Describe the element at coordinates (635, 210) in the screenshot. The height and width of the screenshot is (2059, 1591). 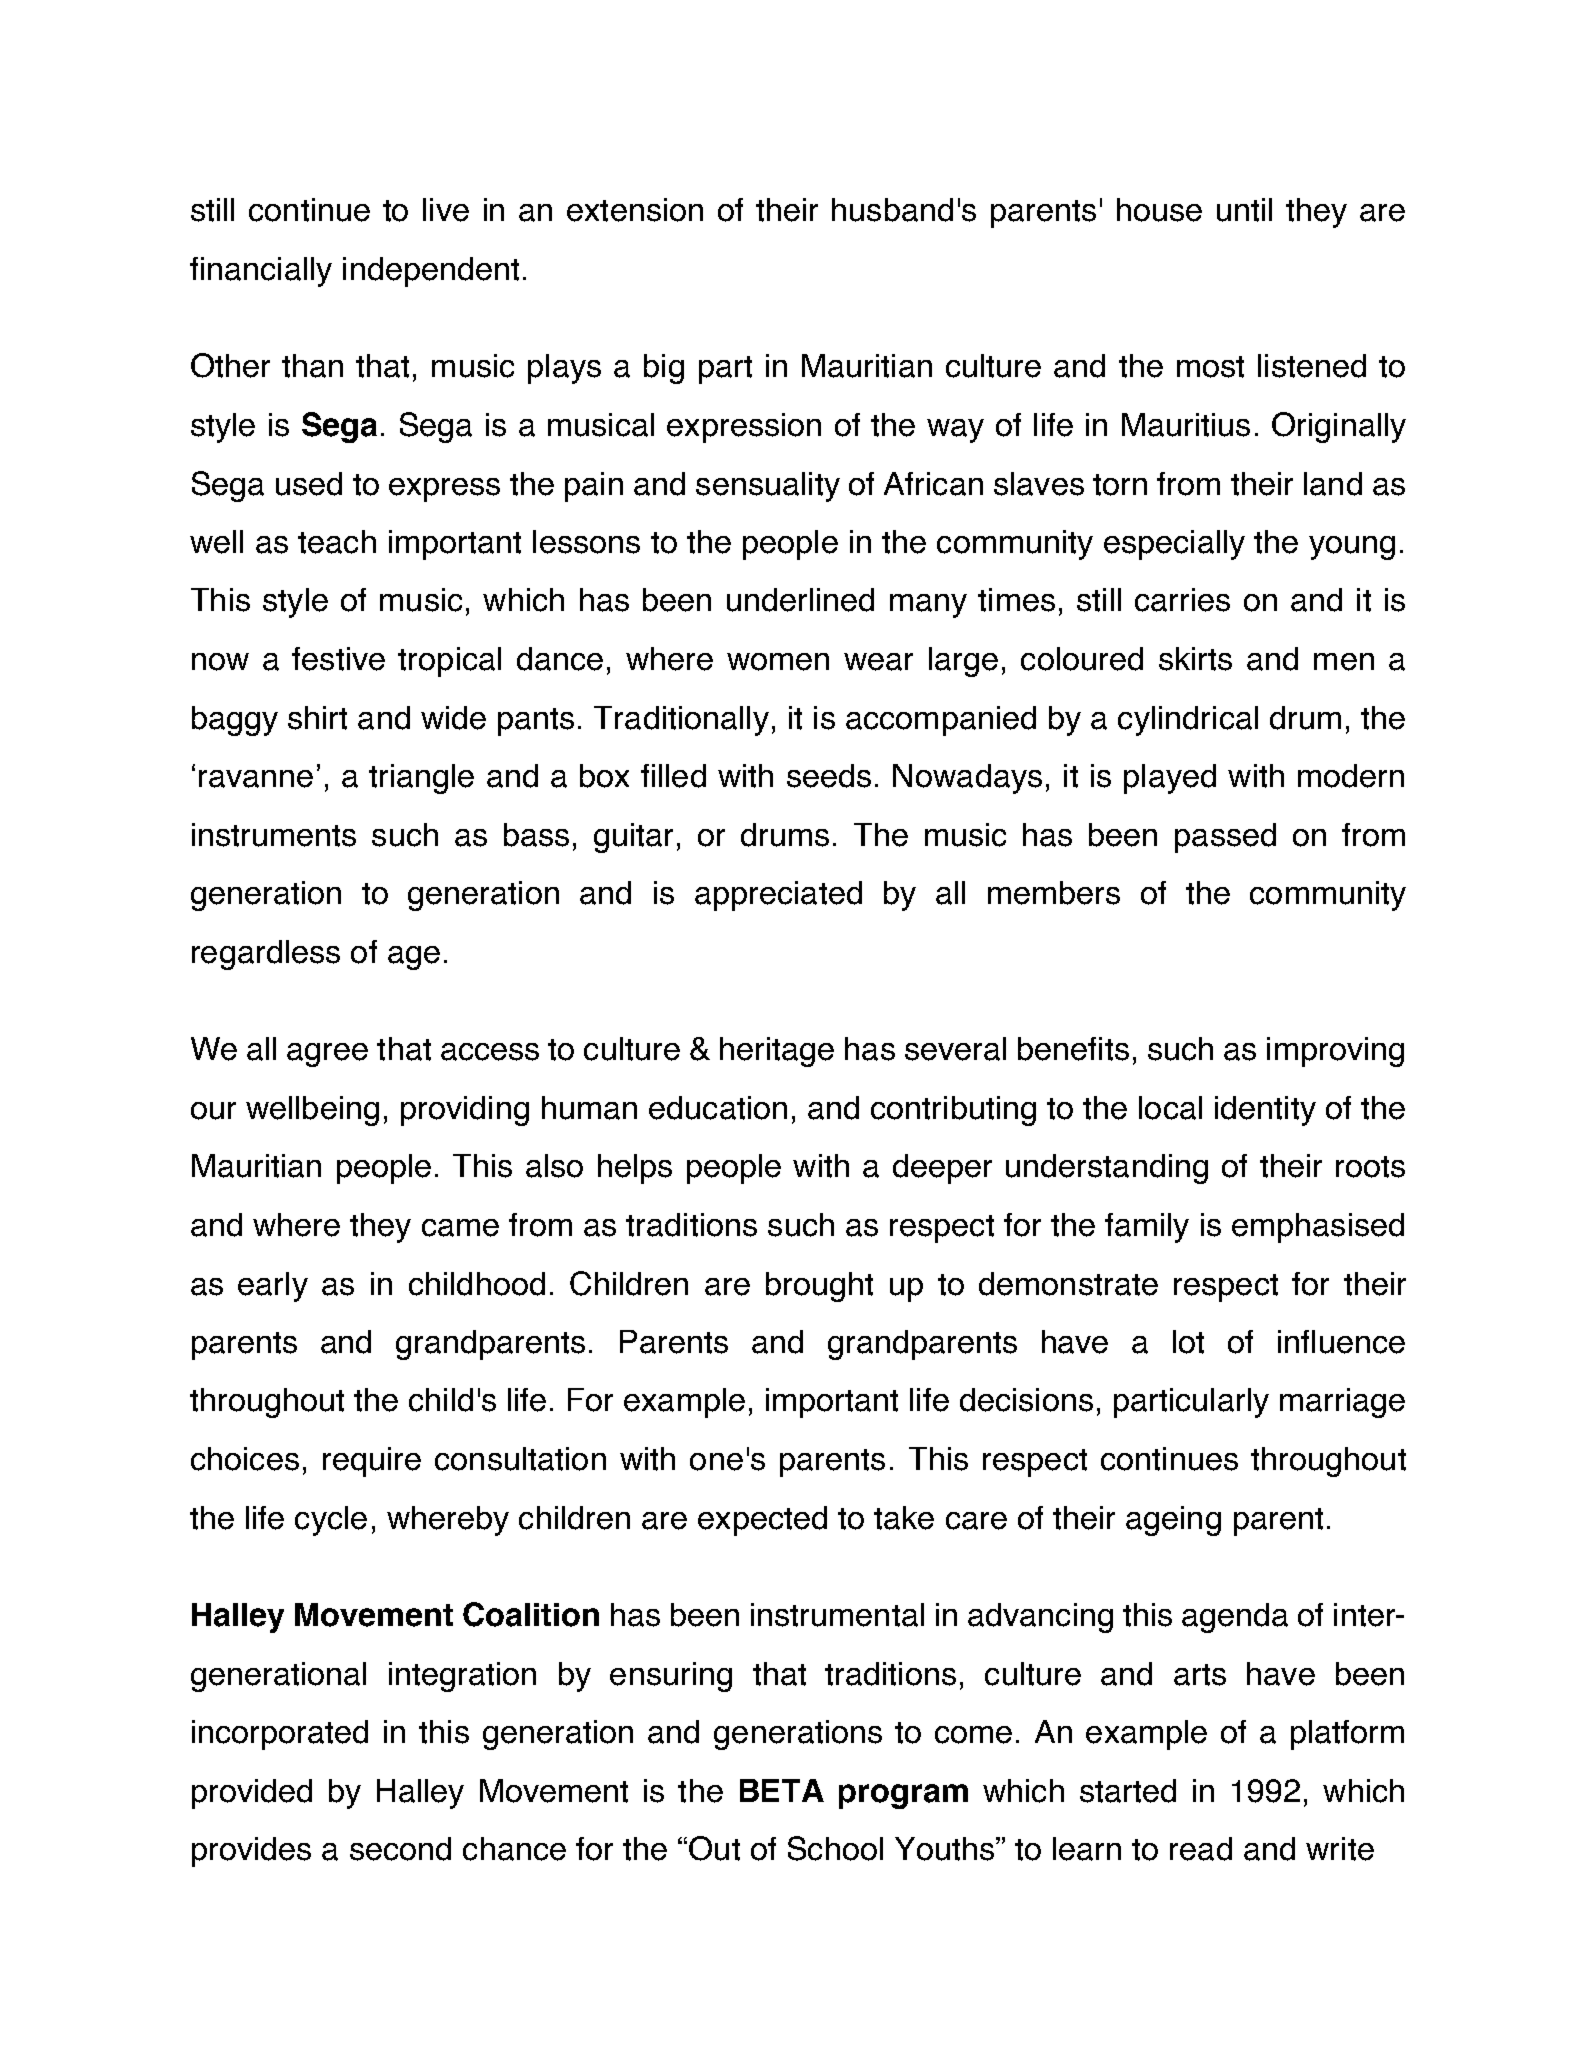
I see `extension` at that location.
